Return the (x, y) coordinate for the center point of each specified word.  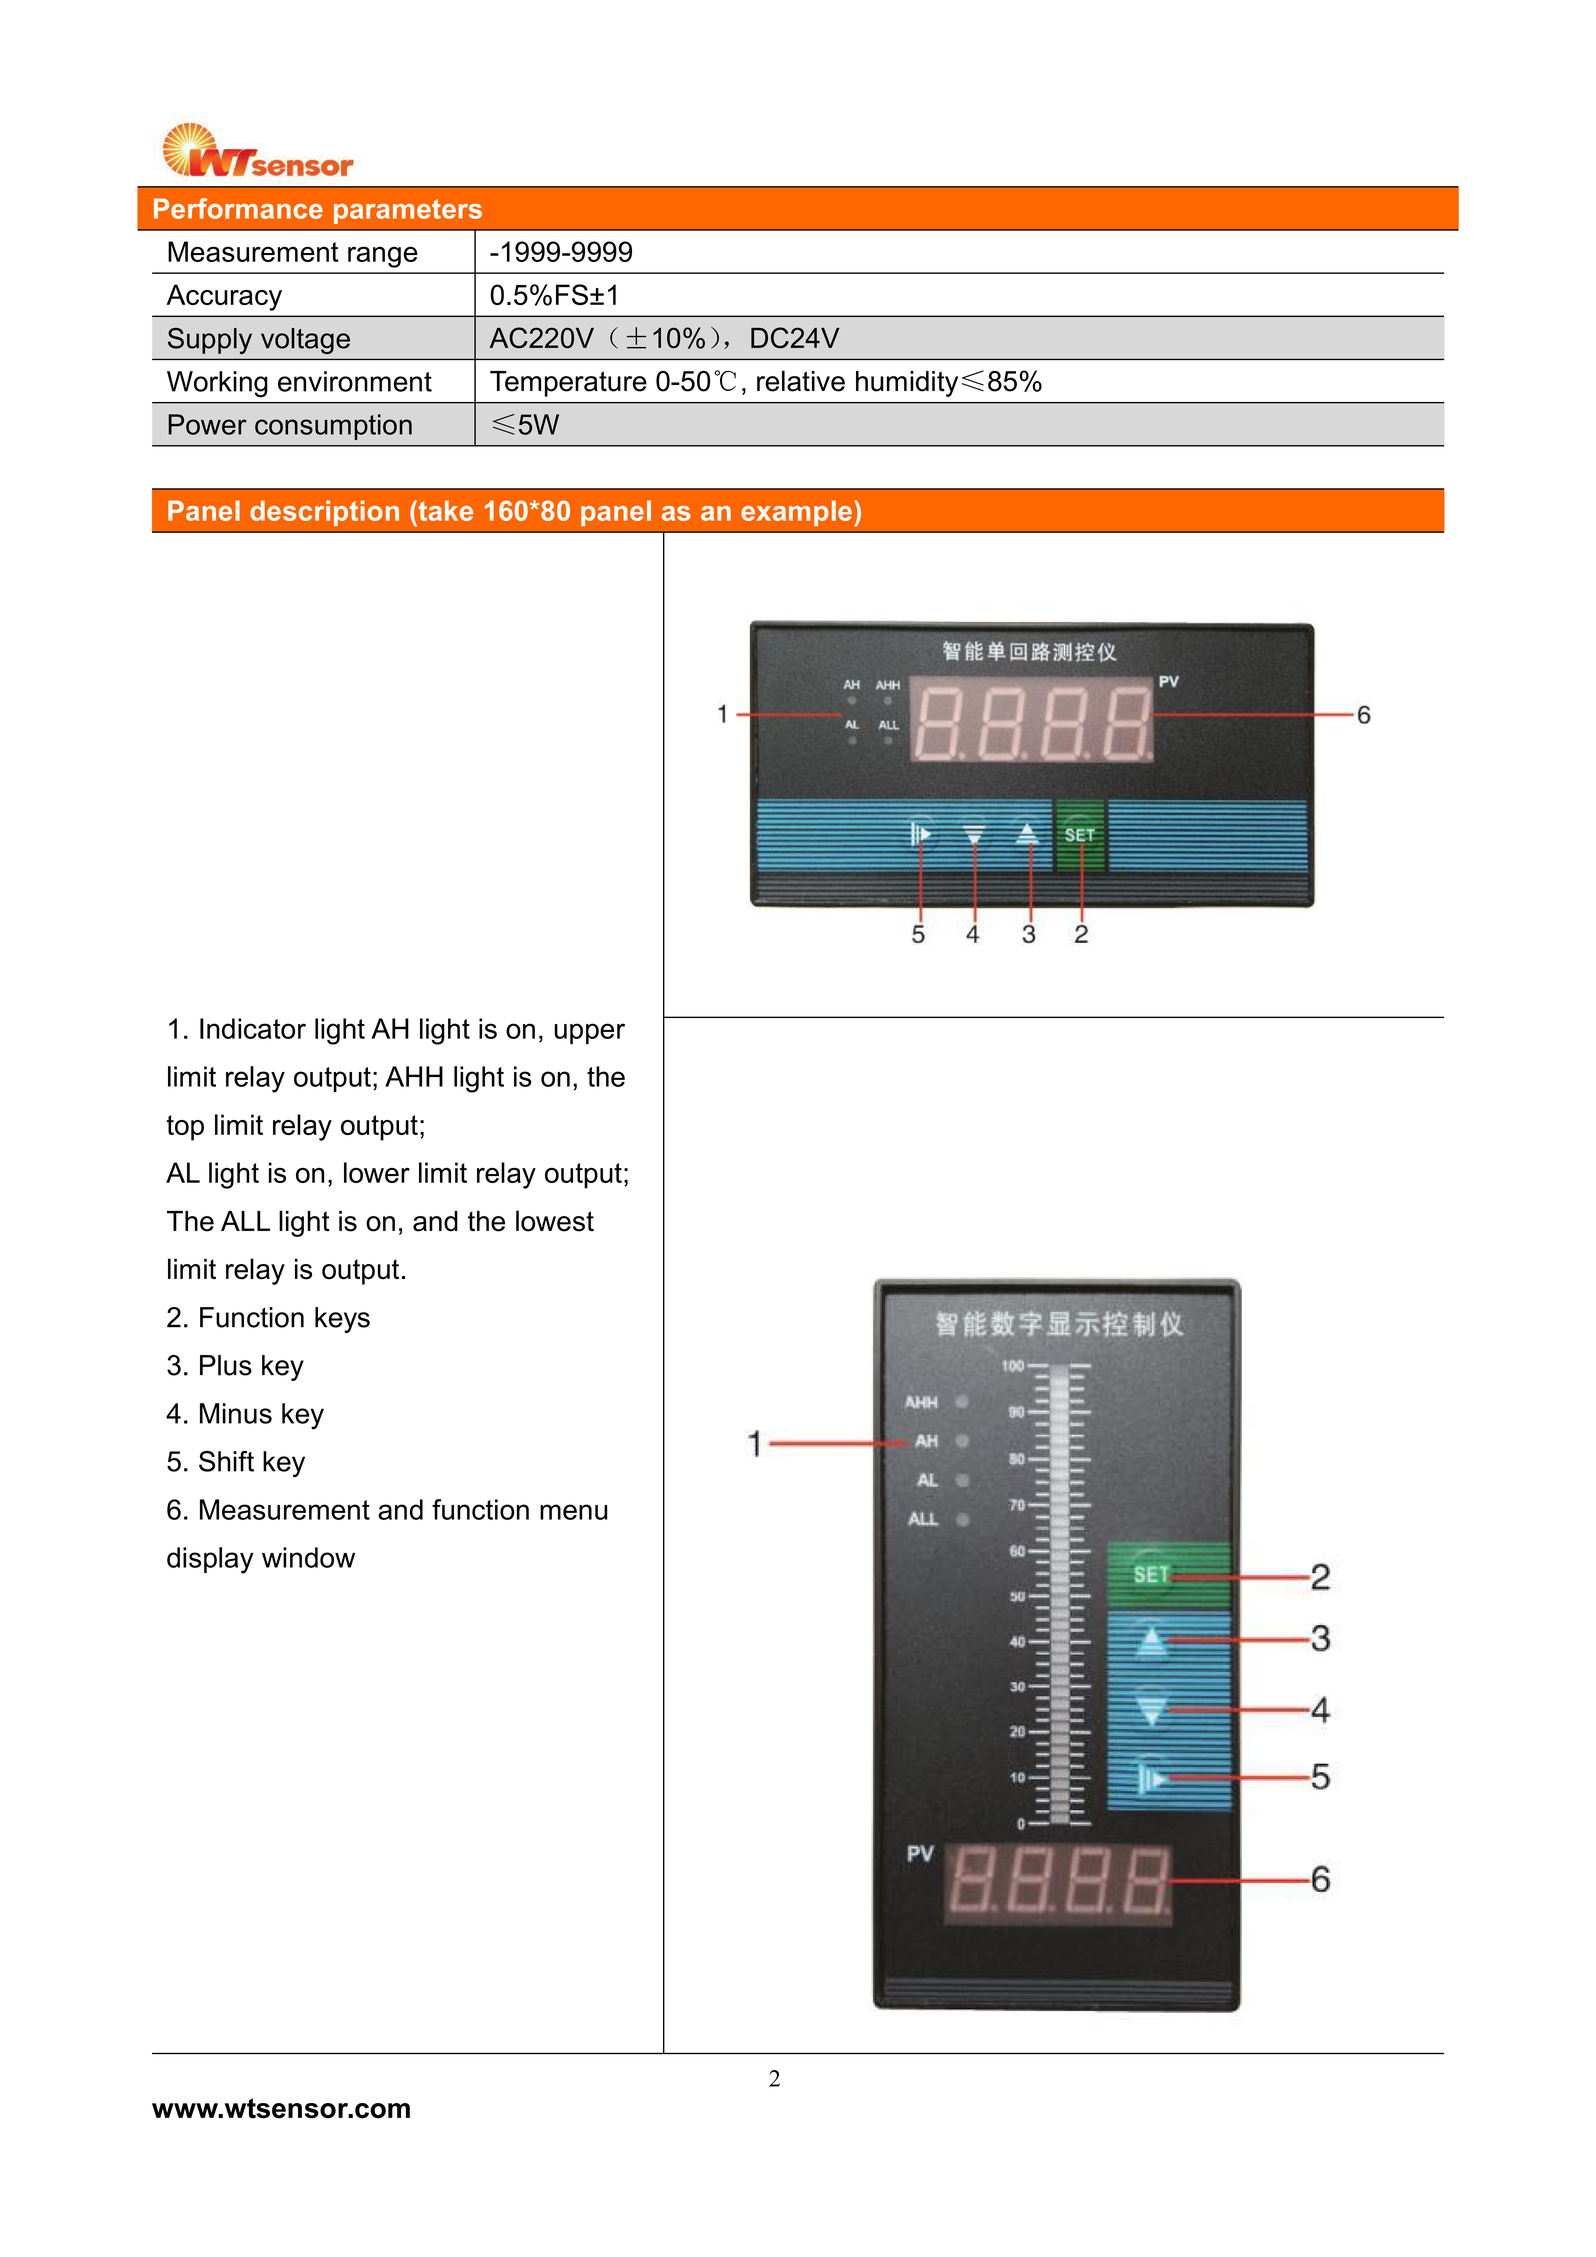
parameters (408, 211)
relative (801, 381)
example (796, 513)
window (308, 1557)
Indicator (253, 1028)
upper (589, 1034)
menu (573, 1512)
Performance (238, 208)
